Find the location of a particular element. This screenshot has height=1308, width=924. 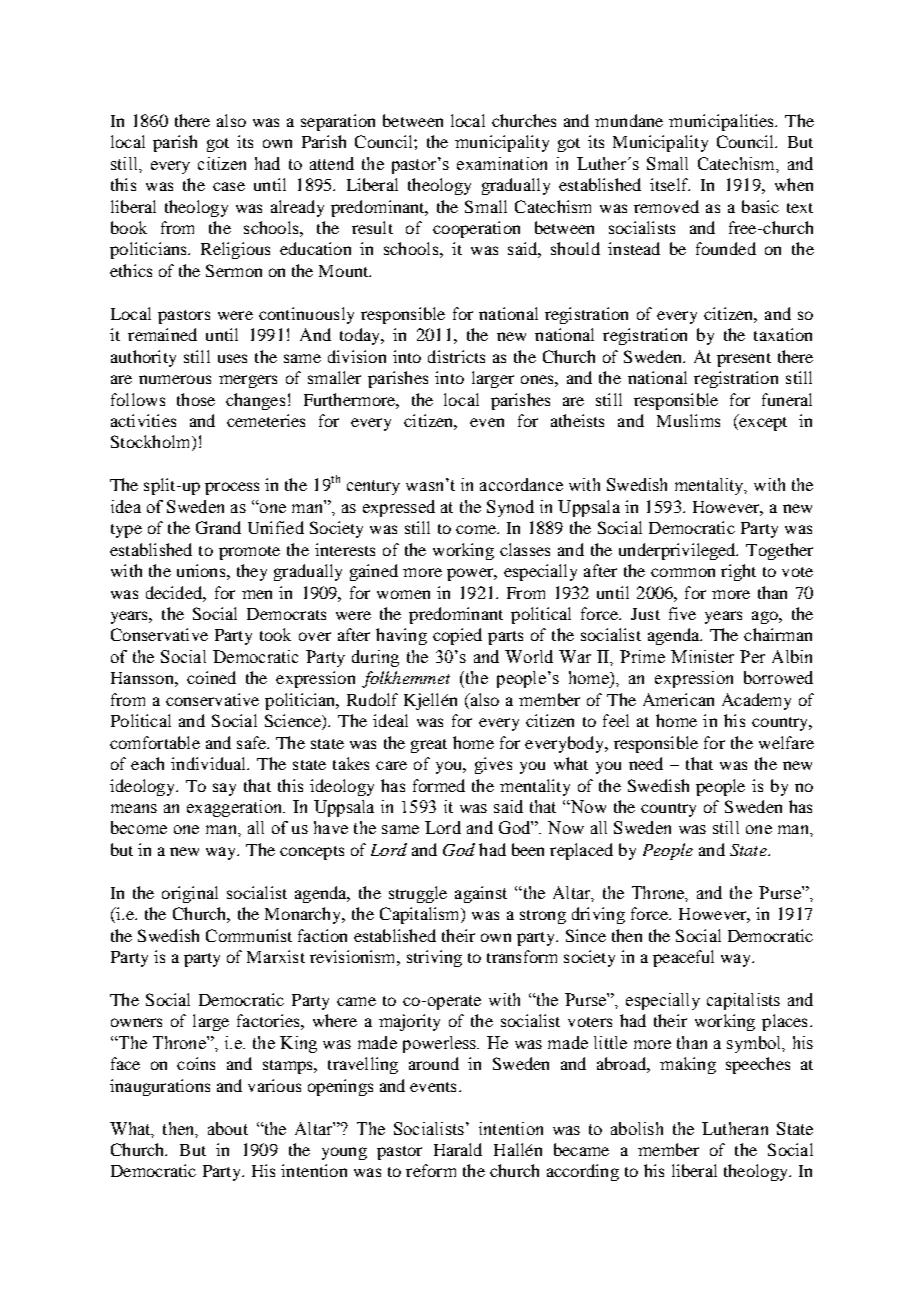

Minister is located at coordinates (702, 656).
